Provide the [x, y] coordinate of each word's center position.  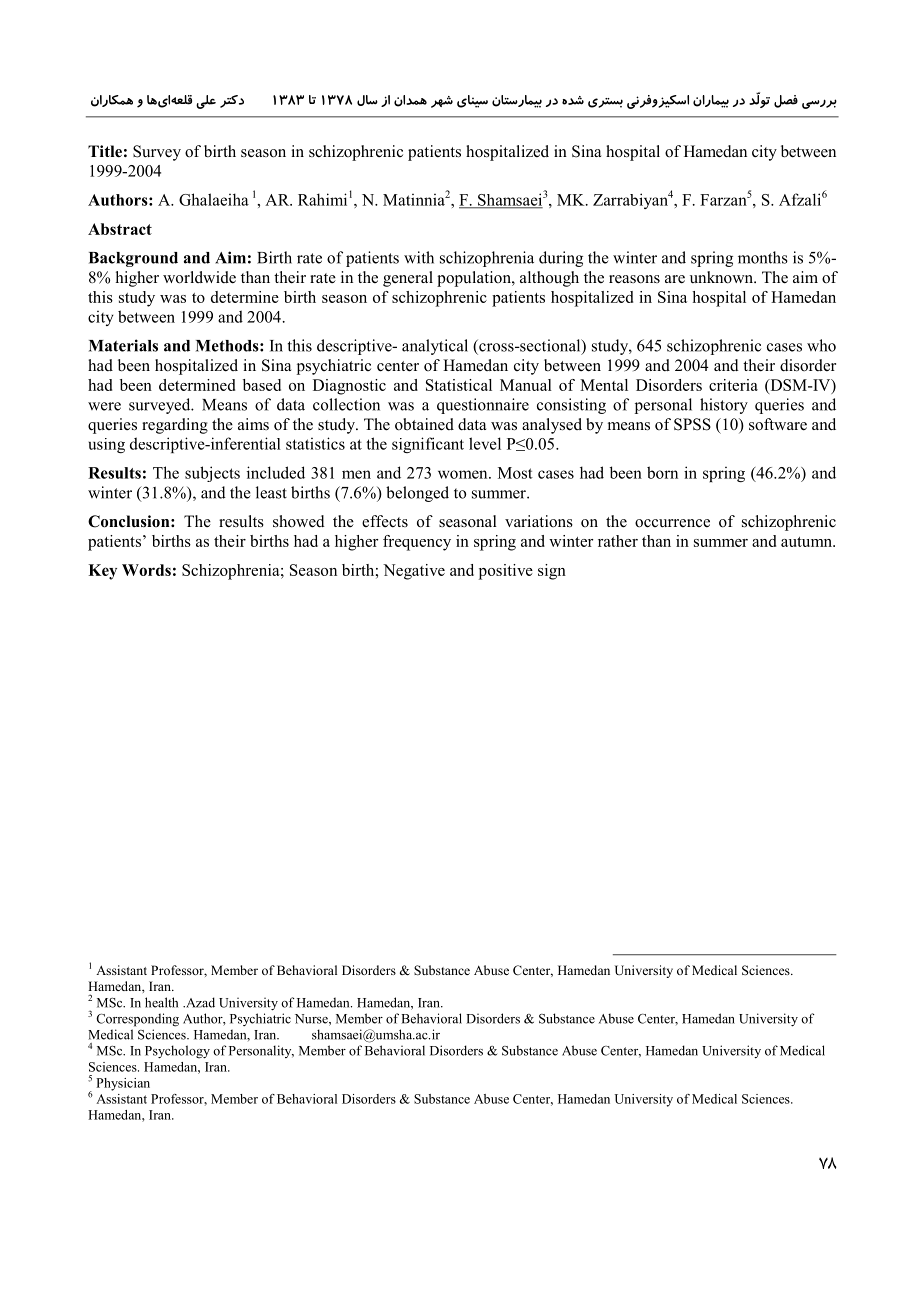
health [161, 1002]
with [419, 257]
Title [105, 151]
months [763, 257]
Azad [199, 1002]
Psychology [177, 1052]
